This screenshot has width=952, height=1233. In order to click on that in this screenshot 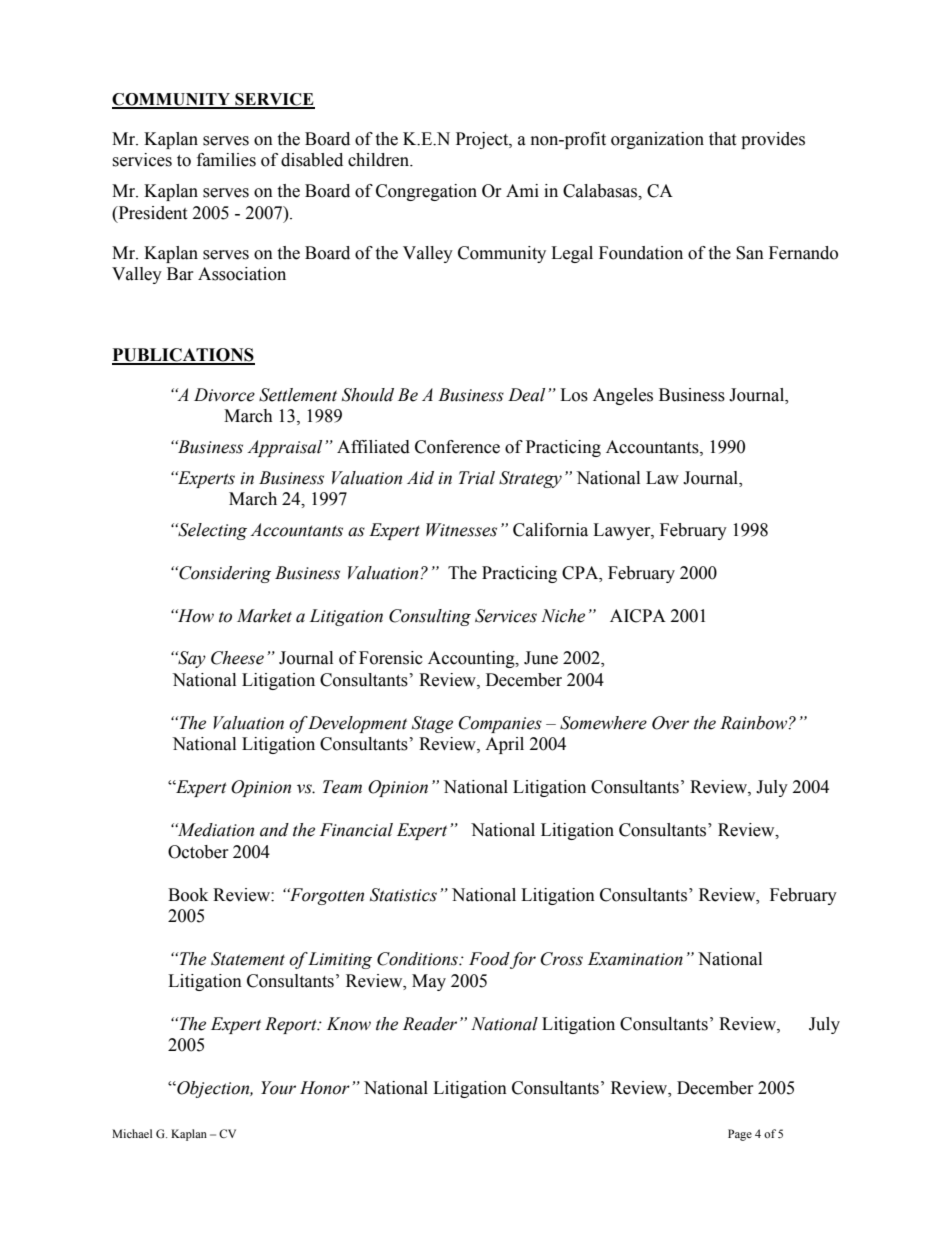, I will do `click(722, 139)`.
